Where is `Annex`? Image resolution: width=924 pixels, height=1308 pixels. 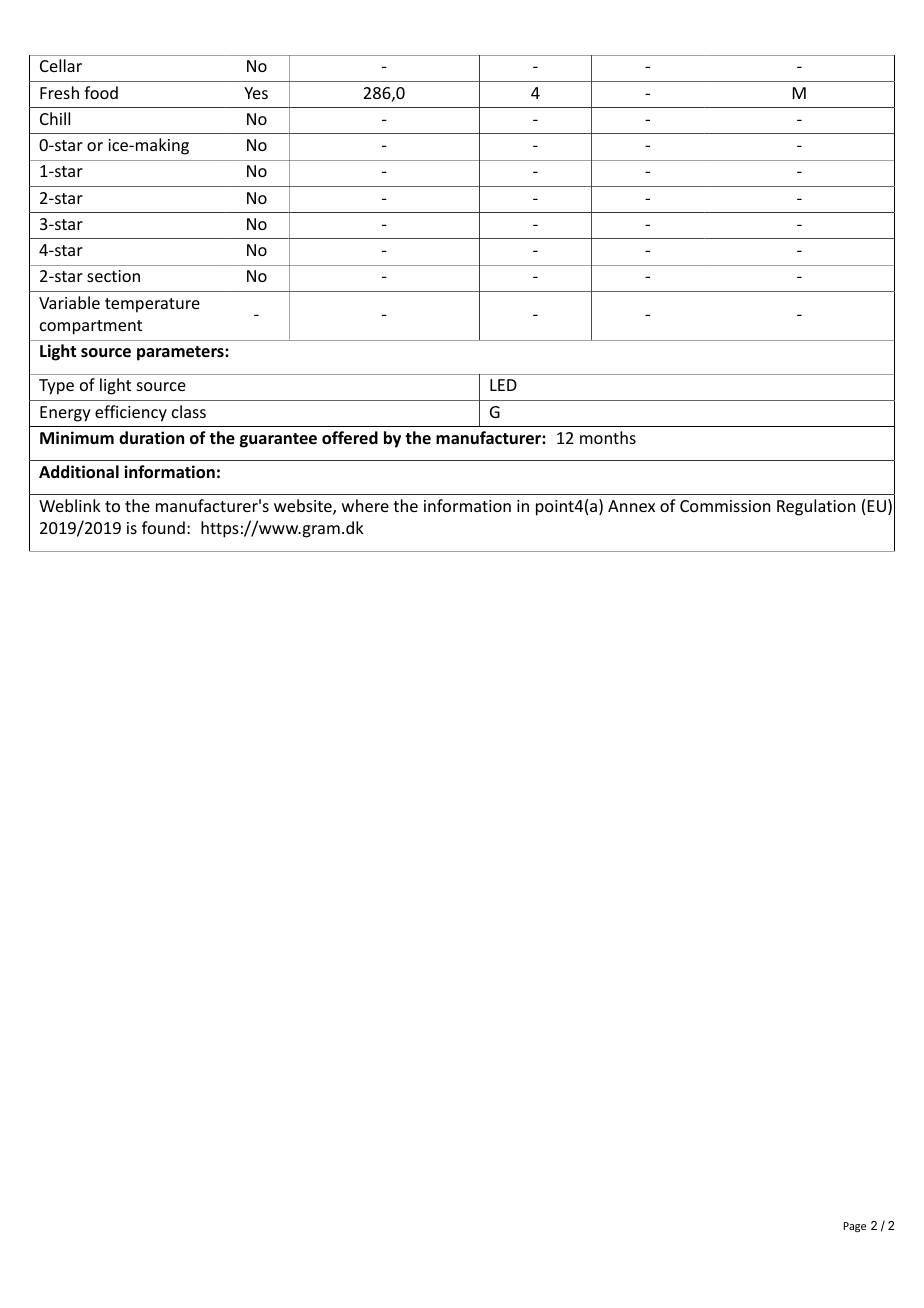 Annex is located at coordinates (631, 506).
